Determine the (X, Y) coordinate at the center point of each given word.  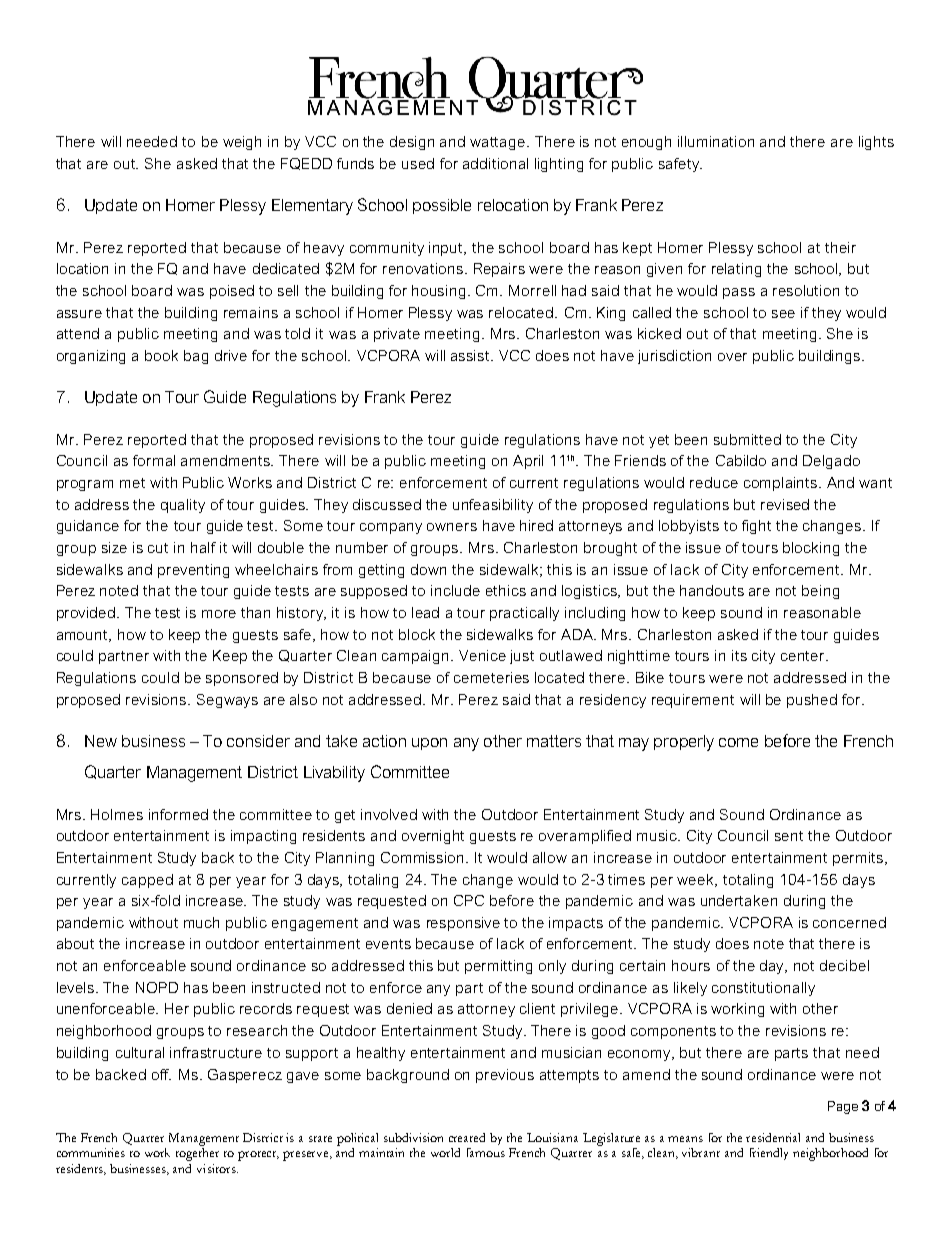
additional (495, 163)
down (428, 569)
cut (158, 548)
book (161, 355)
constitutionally (763, 989)
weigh (242, 143)
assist (471, 355)
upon (429, 744)
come (738, 742)
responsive (463, 924)
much (201, 922)
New (101, 741)
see (783, 314)
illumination (716, 141)
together (197, 1154)
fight (756, 527)
